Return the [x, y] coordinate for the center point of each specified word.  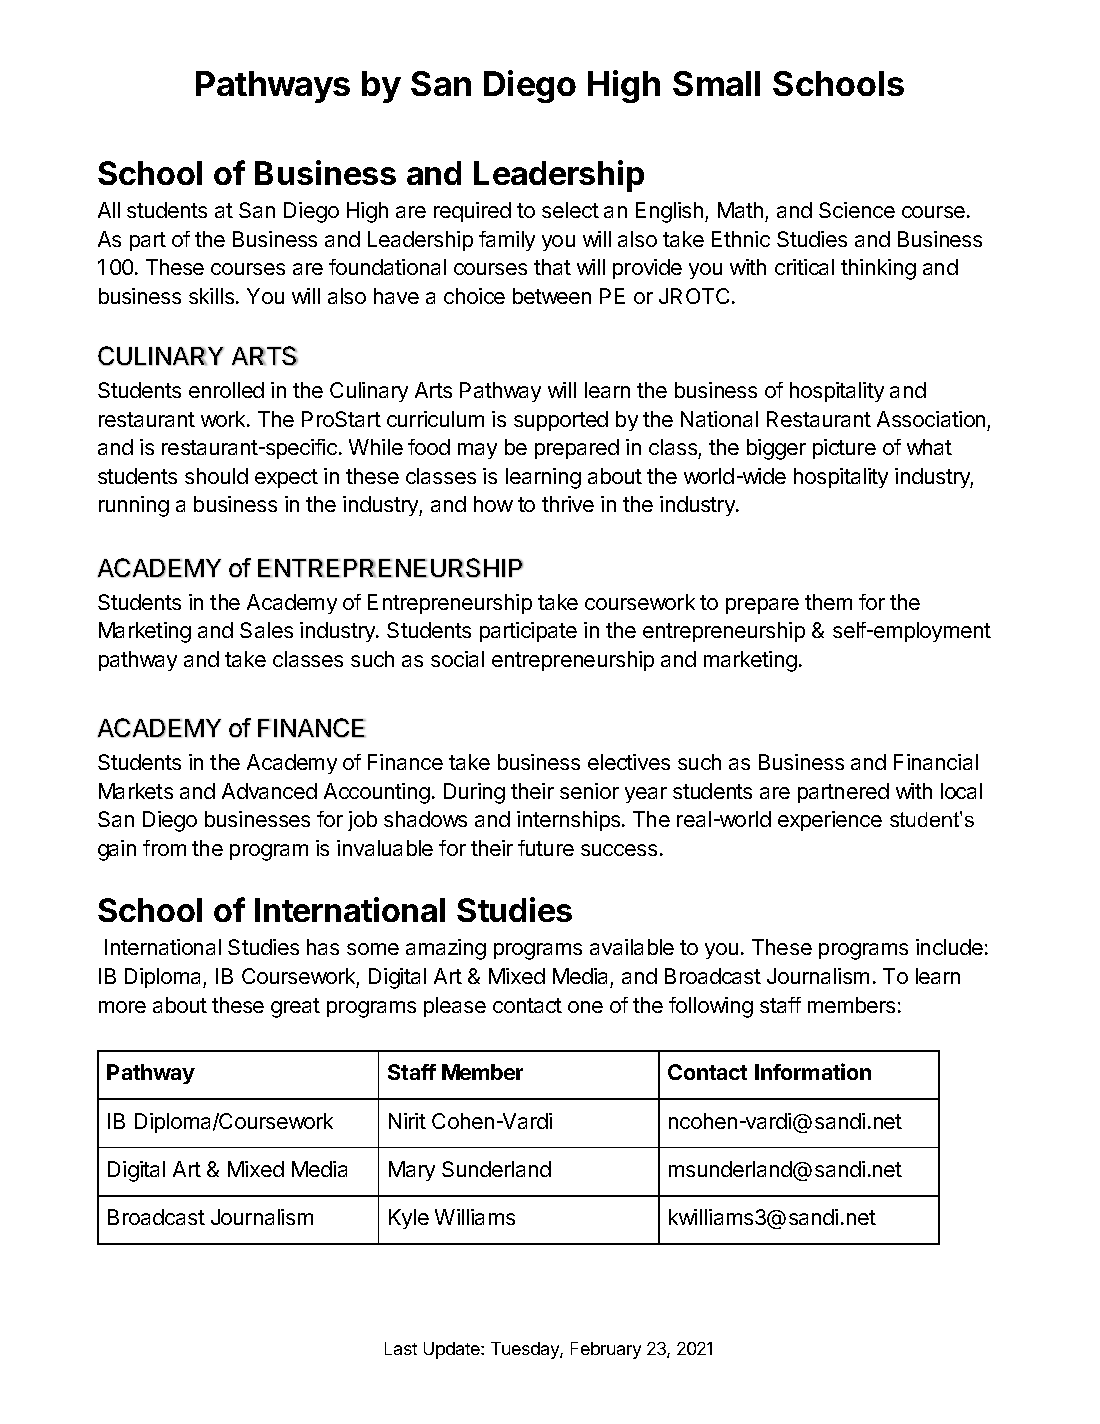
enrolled [226, 390]
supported [561, 421]
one [585, 1007]
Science [857, 210]
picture [844, 449]
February [606, 1350]
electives [629, 762]
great [295, 1008]
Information [813, 1071]
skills [213, 296]
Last [401, 1348]
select [570, 210]
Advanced [269, 791]
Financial [936, 762]
